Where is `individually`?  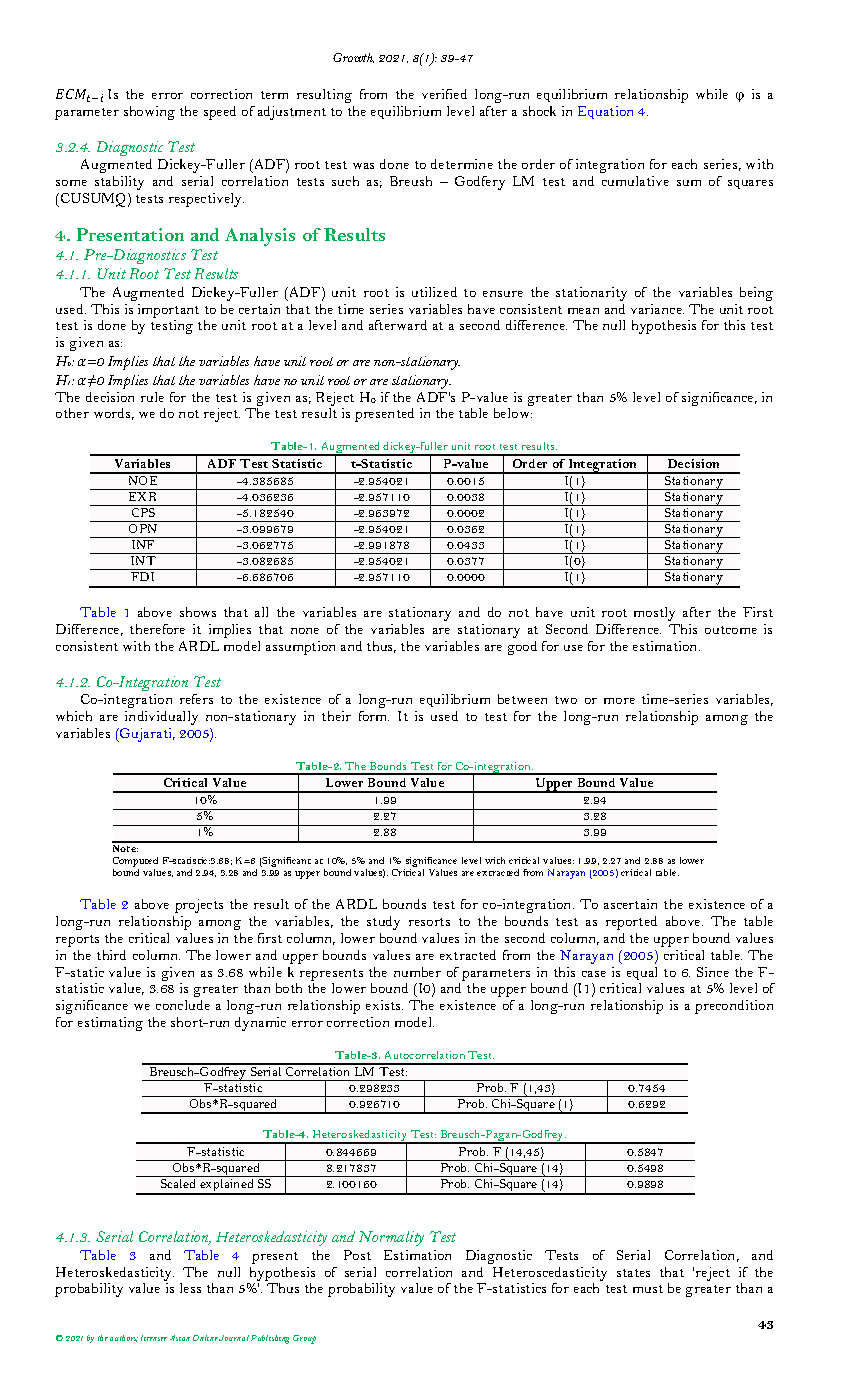 individually is located at coordinates (161, 718).
